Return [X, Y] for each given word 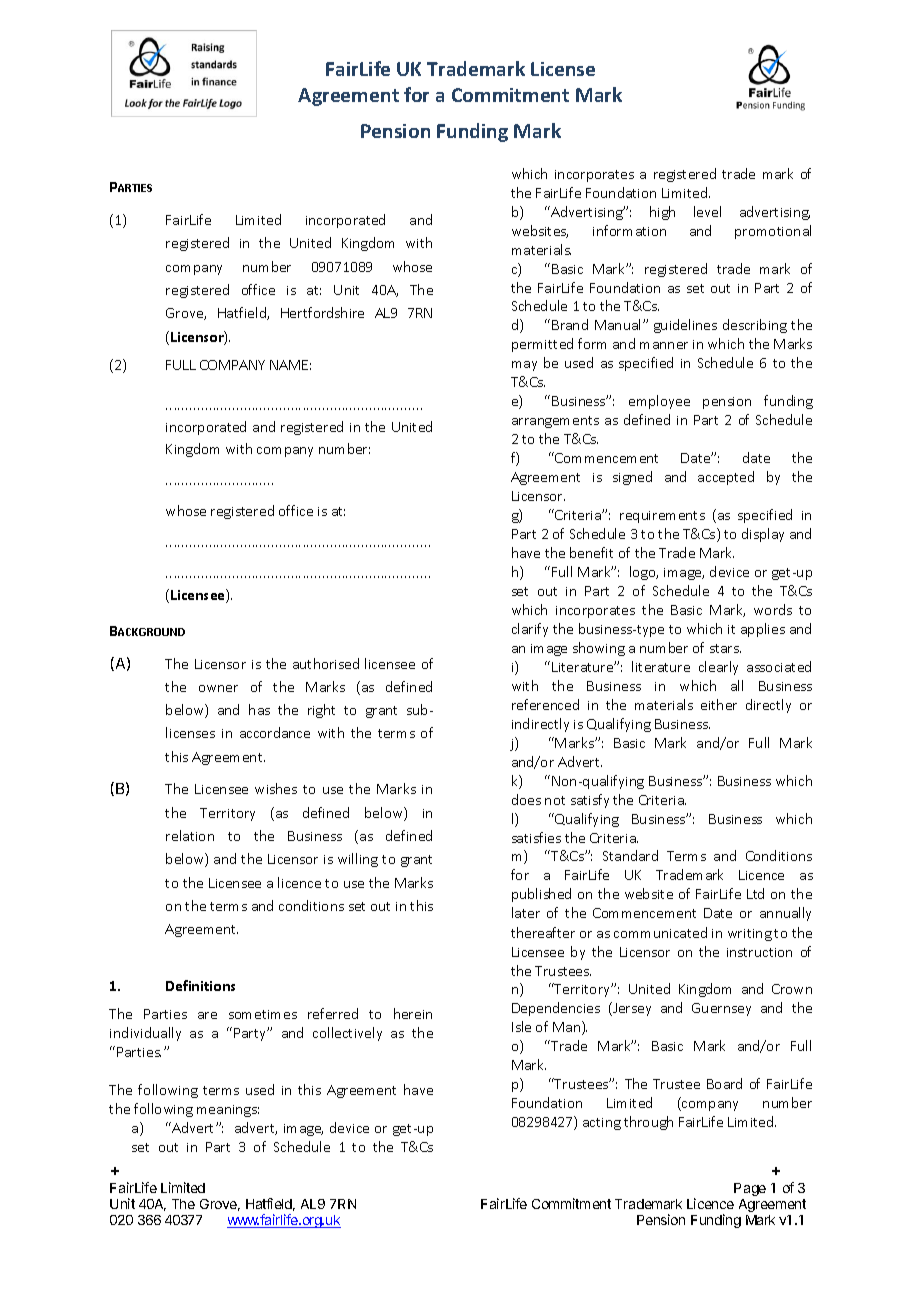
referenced [545, 704]
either [719, 704]
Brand [570, 324]
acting [602, 1124]
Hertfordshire [322, 312]
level [707, 211]
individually [145, 1034]
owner [218, 688]
